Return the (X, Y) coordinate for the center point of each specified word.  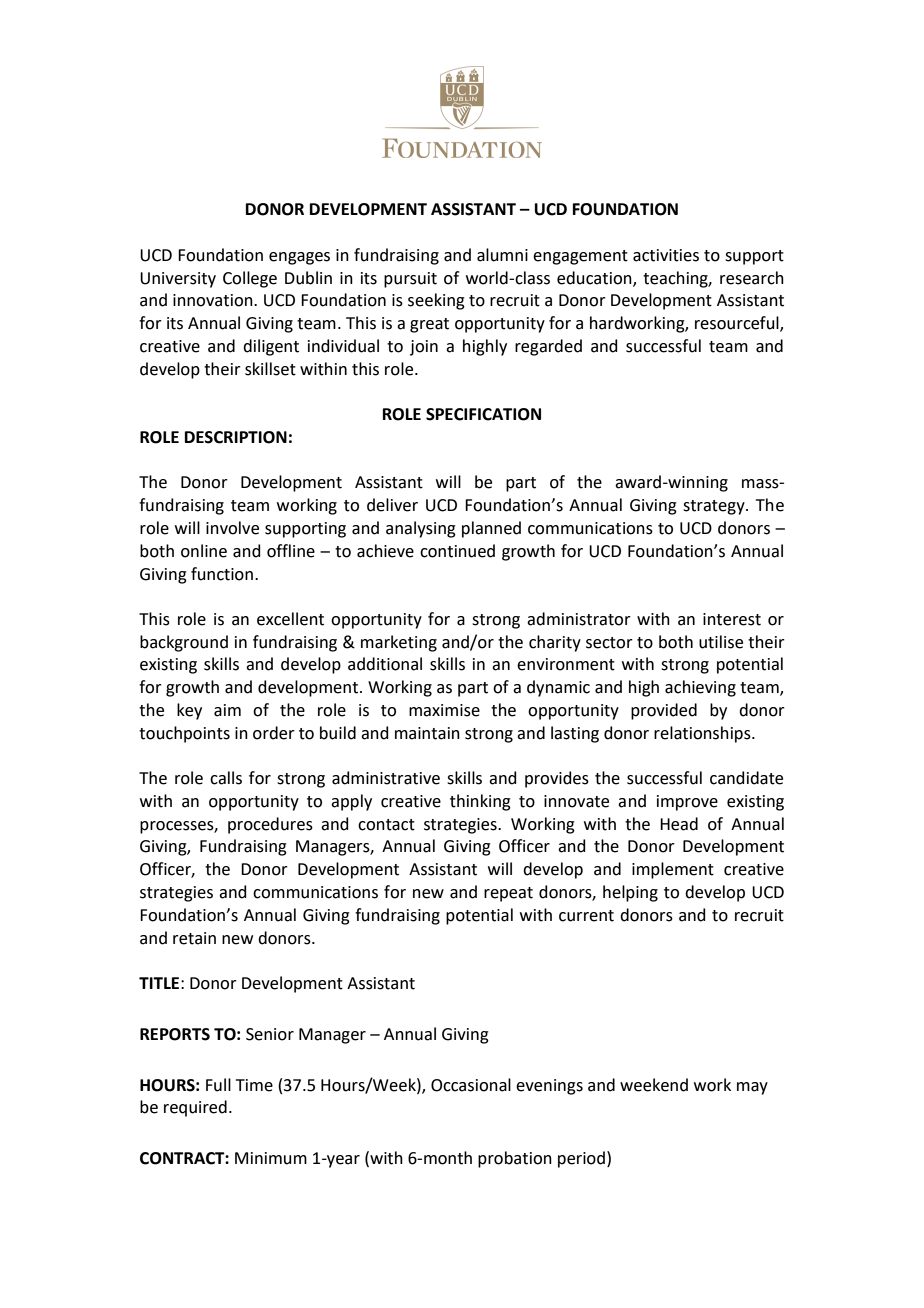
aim (227, 710)
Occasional (471, 1085)
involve (232, 528)
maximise (444, 710)
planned (491, 529)
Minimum (271, 1158)
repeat (508, 894)
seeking (436, 301)
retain (194, 938)
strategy (715, 507)
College (250, 279)
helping (630, 893)
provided (664, 711)
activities (666, 255)
